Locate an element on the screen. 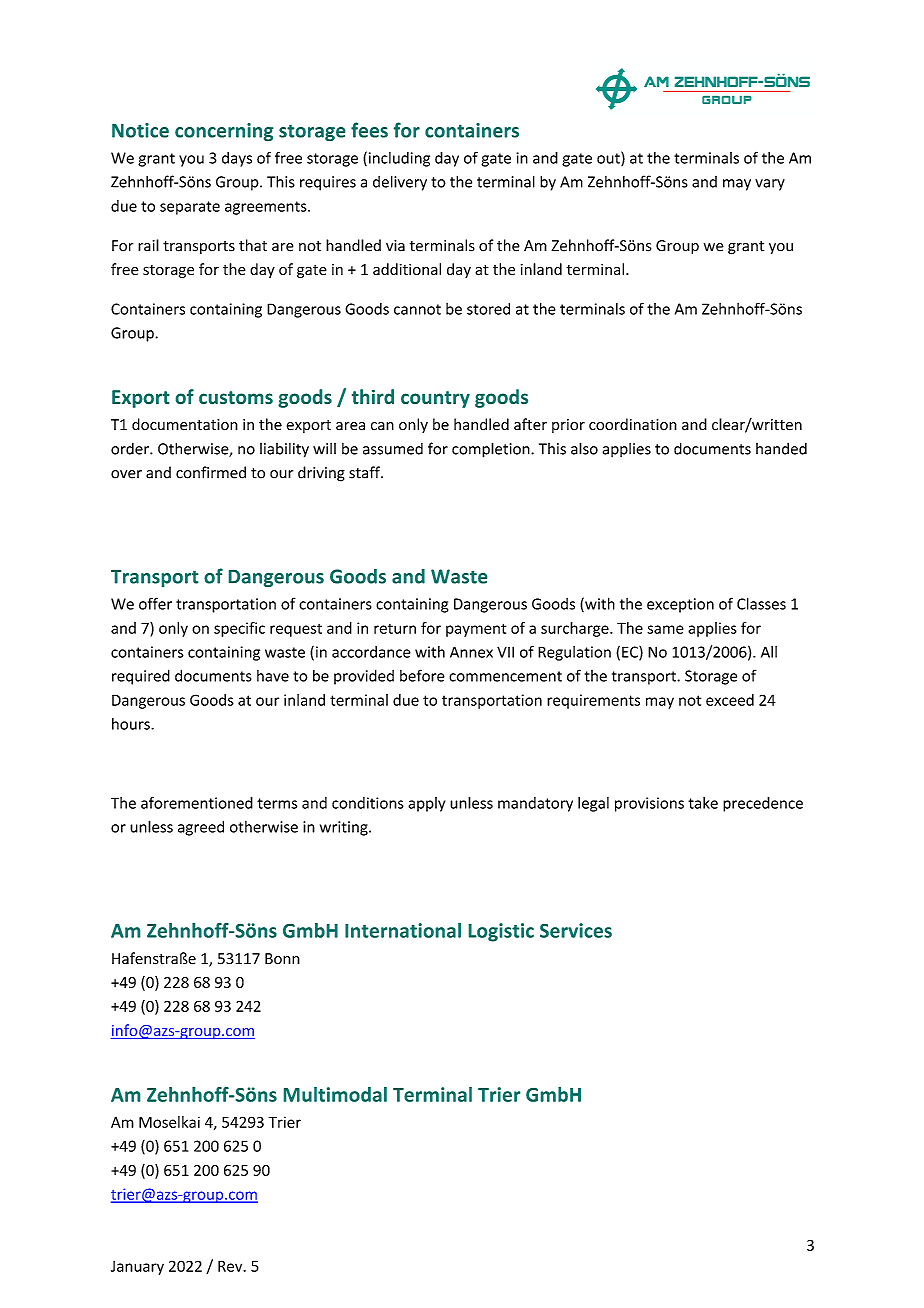  before is located at coordinates (422, 675).
